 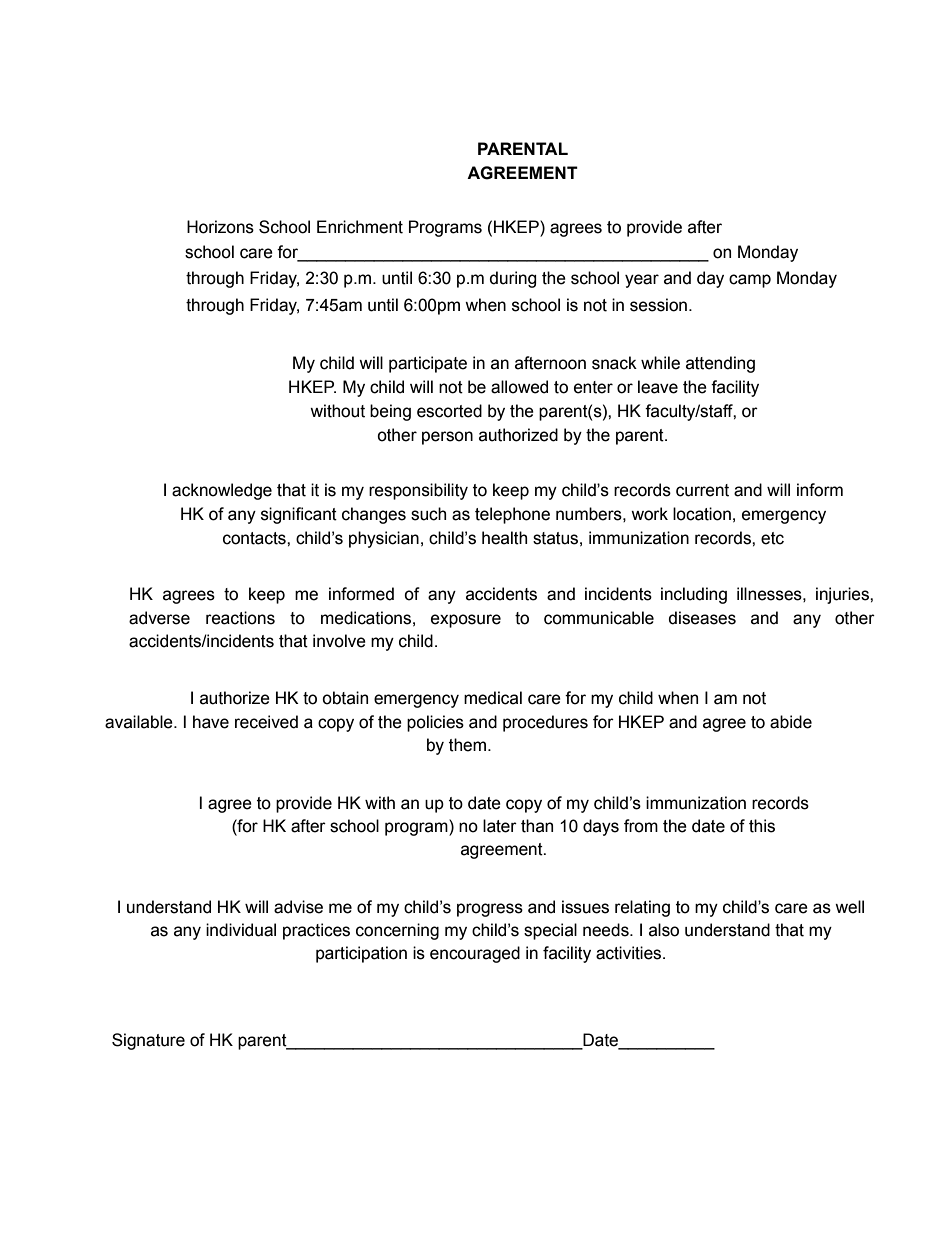 I want to click on later, so click(x=500, y=826).
